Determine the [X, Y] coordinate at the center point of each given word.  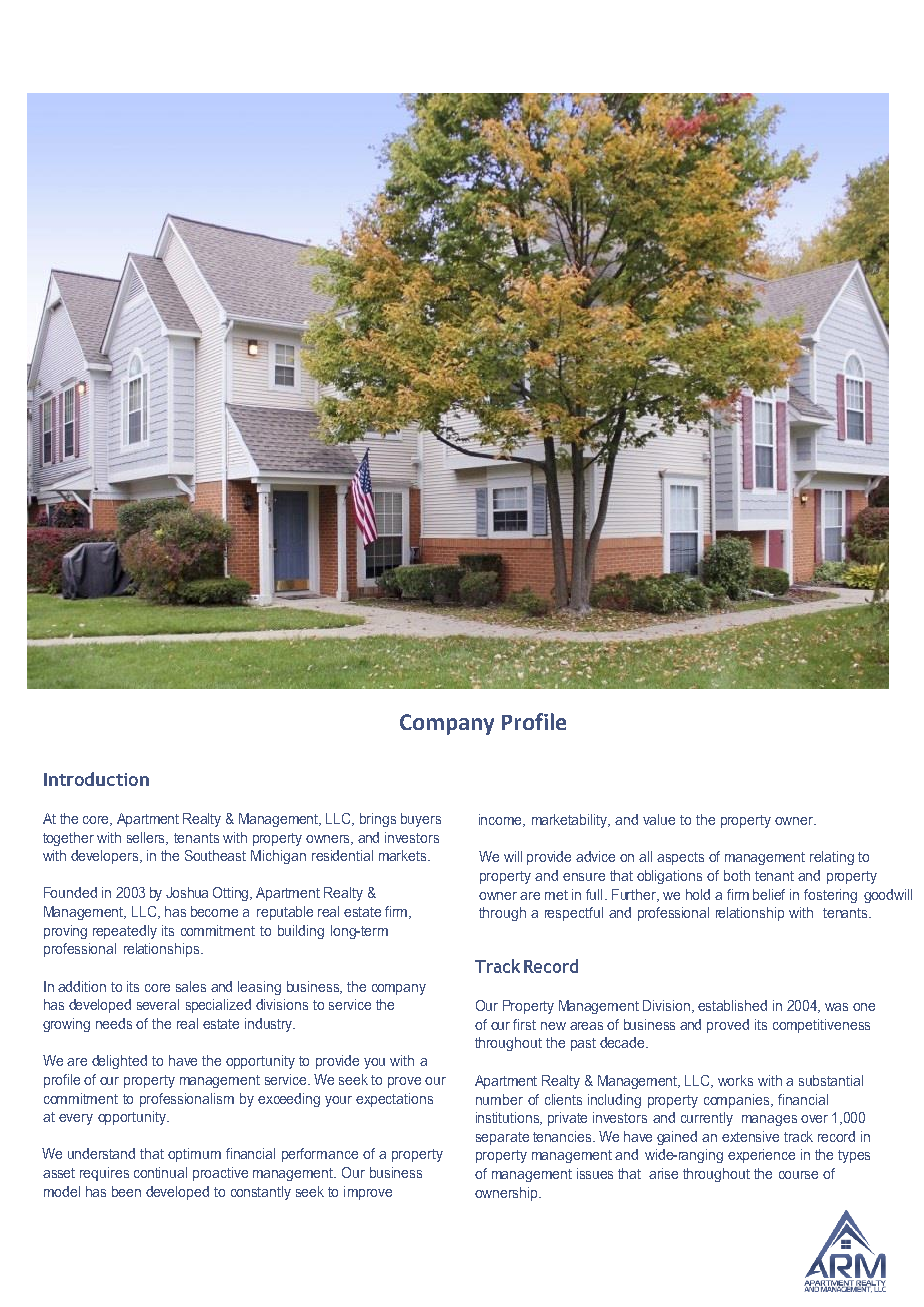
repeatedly [125, 932]
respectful [574, 914]
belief [769, 894]
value [659, 819]
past [583, 1044]
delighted [119, 1062]
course [798, 1175]
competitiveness [821, 1026]
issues [595, 1173]
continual [160, 1172]
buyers [421, 820]
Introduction [96, 779]
